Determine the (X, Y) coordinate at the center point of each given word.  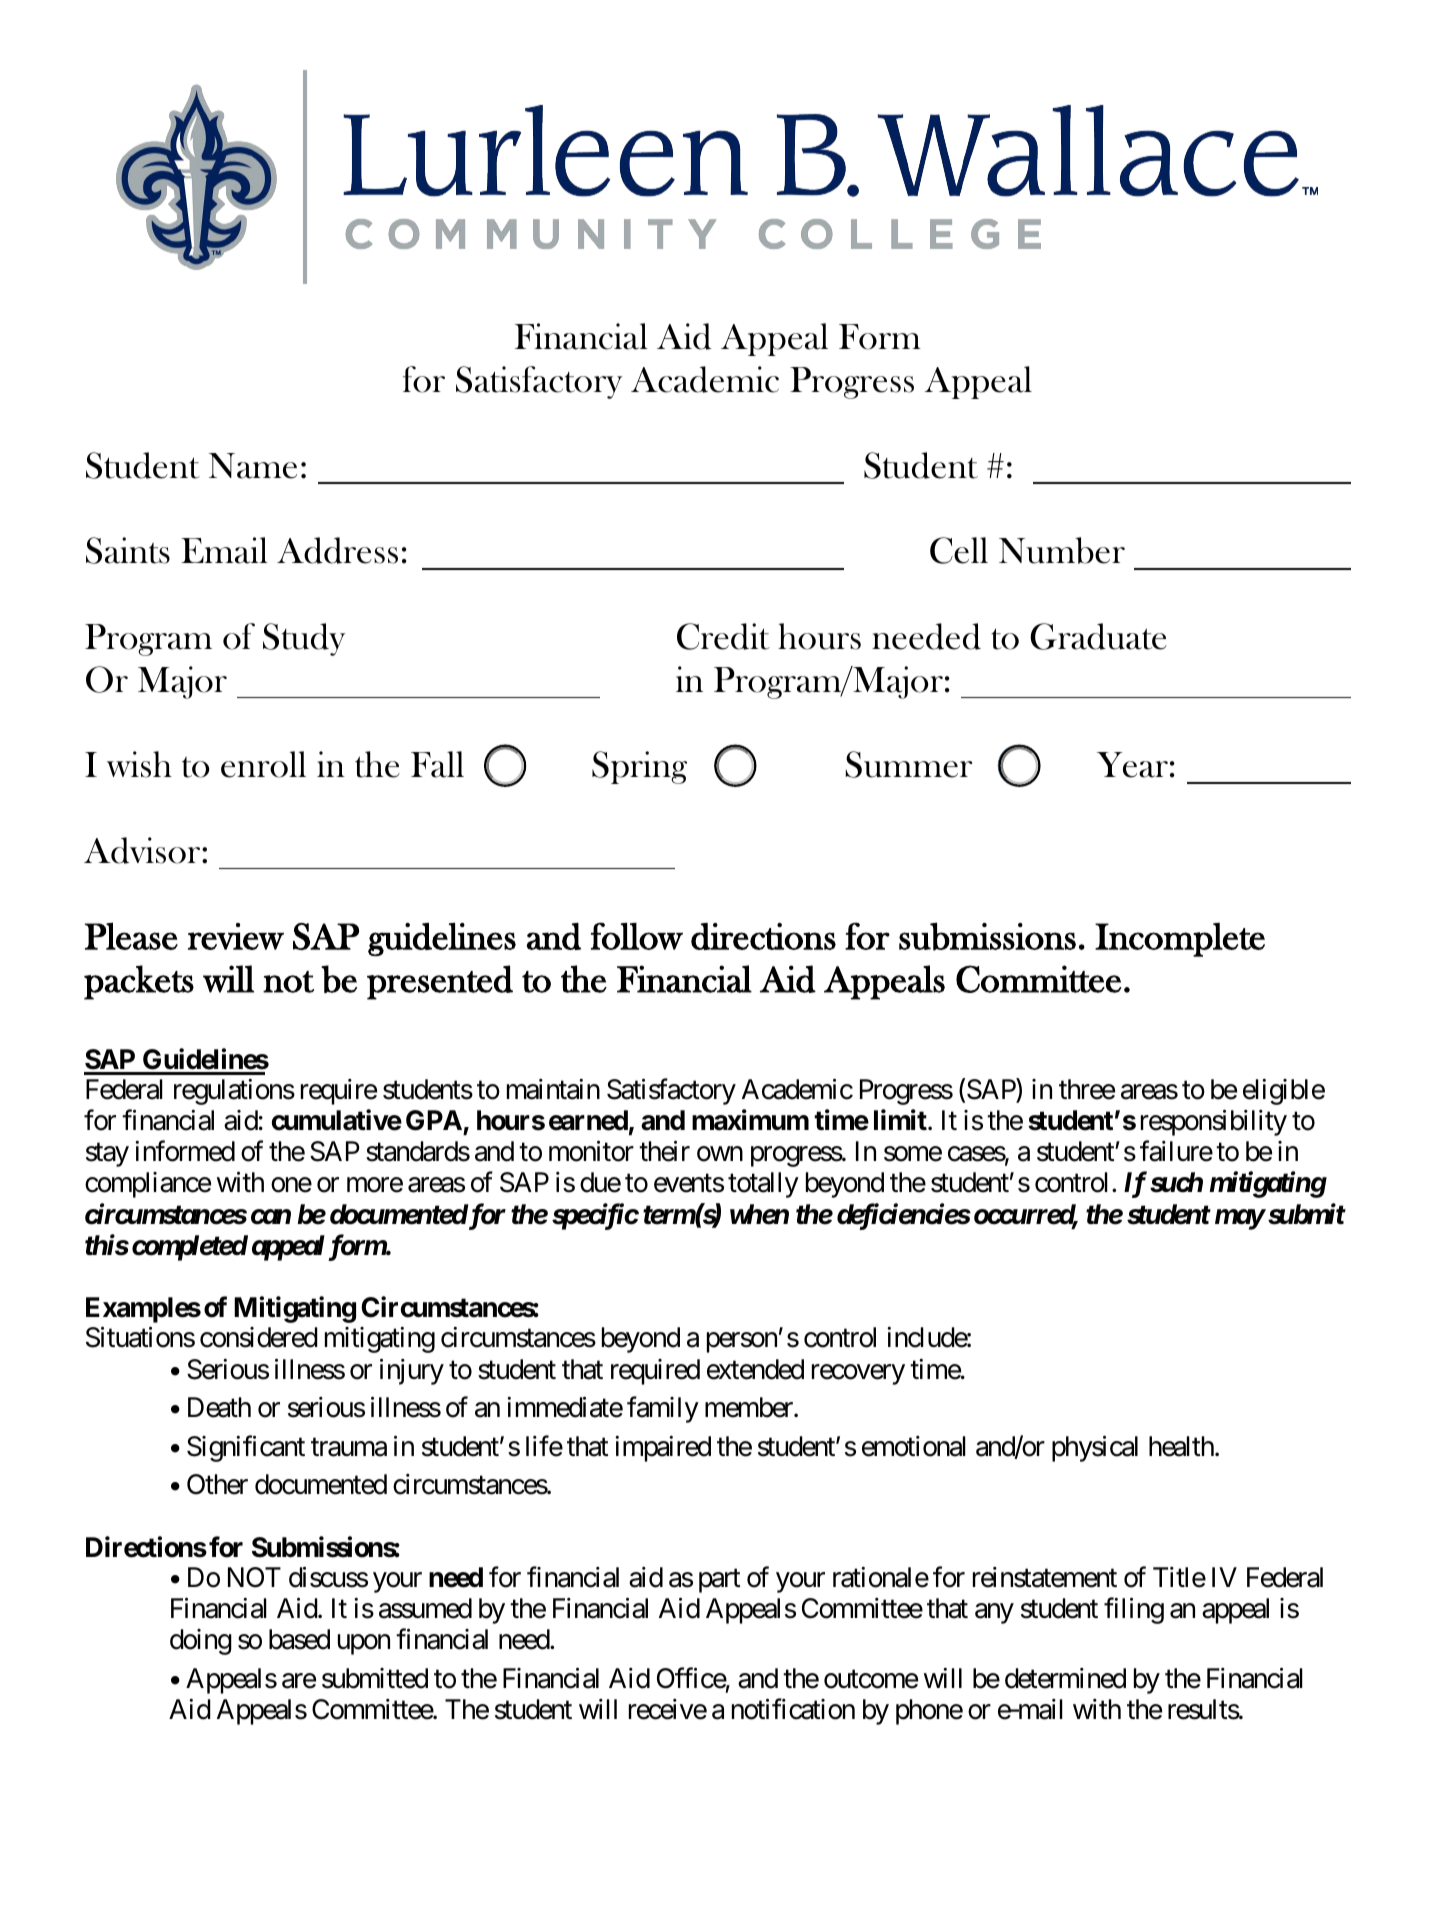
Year (1132, 765)
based (299, 1639)
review (236, 936)
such (1176, 1182)
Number (1062, 550)
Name (253, 466)
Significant (246, 1448)
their (664, 1151)
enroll (263, 764)
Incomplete (1180, 940)
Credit (723, 636)
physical (1095, 1448)
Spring (639, 767)
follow (637, 936)
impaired (663, 1448)
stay (107, 1155)
